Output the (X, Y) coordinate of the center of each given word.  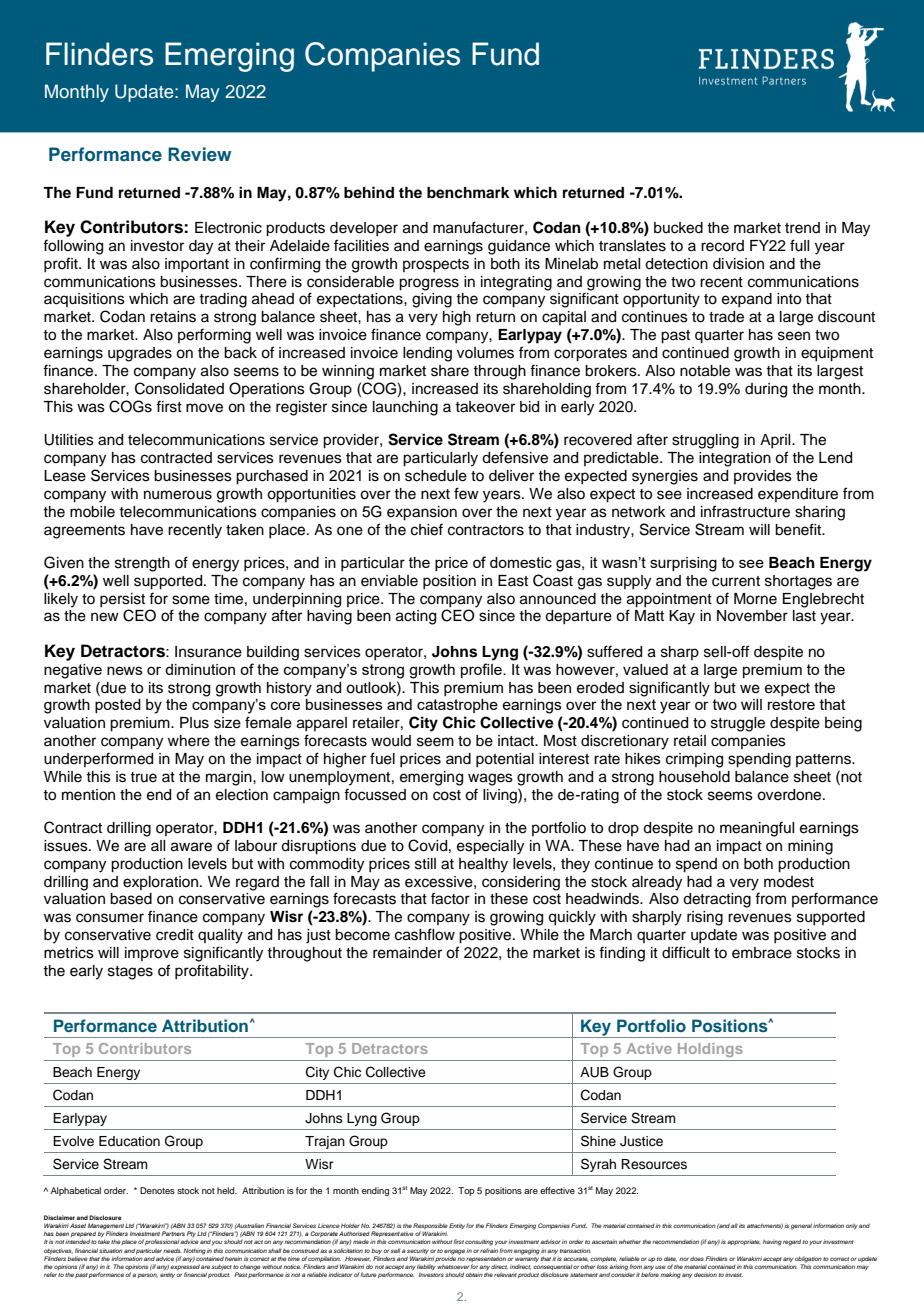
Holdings (710, 1050)
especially (490, 847)
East (513, 581)
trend (802, 228)
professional (162, 1242)
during (766, 390)
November (752, 616)
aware (191, 847)
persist (122, 600)
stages (130, 973)
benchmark (468, 193)
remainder (407, 953)
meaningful (757, 829)
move (204, 408)
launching (405, 408)
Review (199, 154)
